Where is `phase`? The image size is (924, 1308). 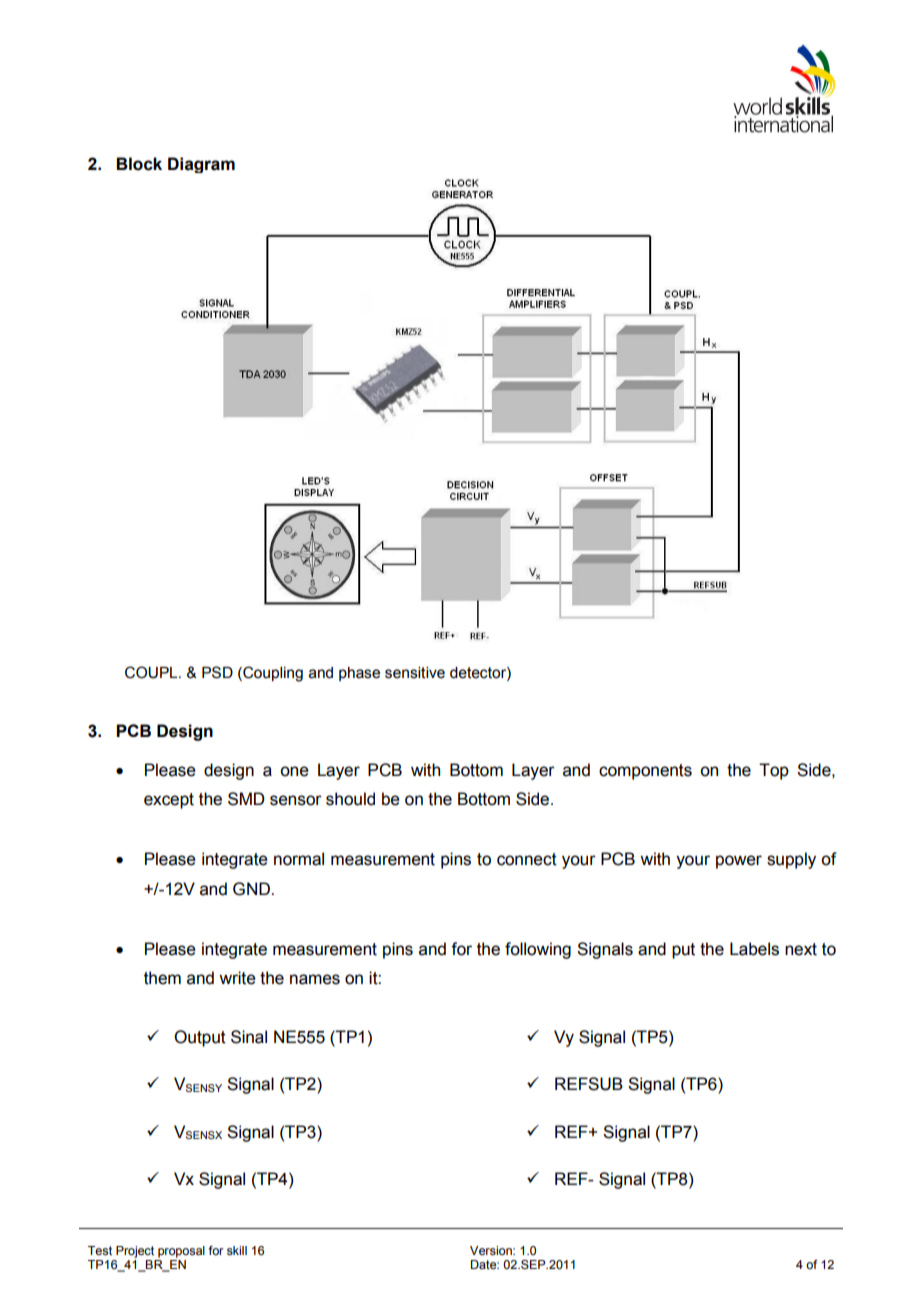 phase is located at coordinates (359, 674).
